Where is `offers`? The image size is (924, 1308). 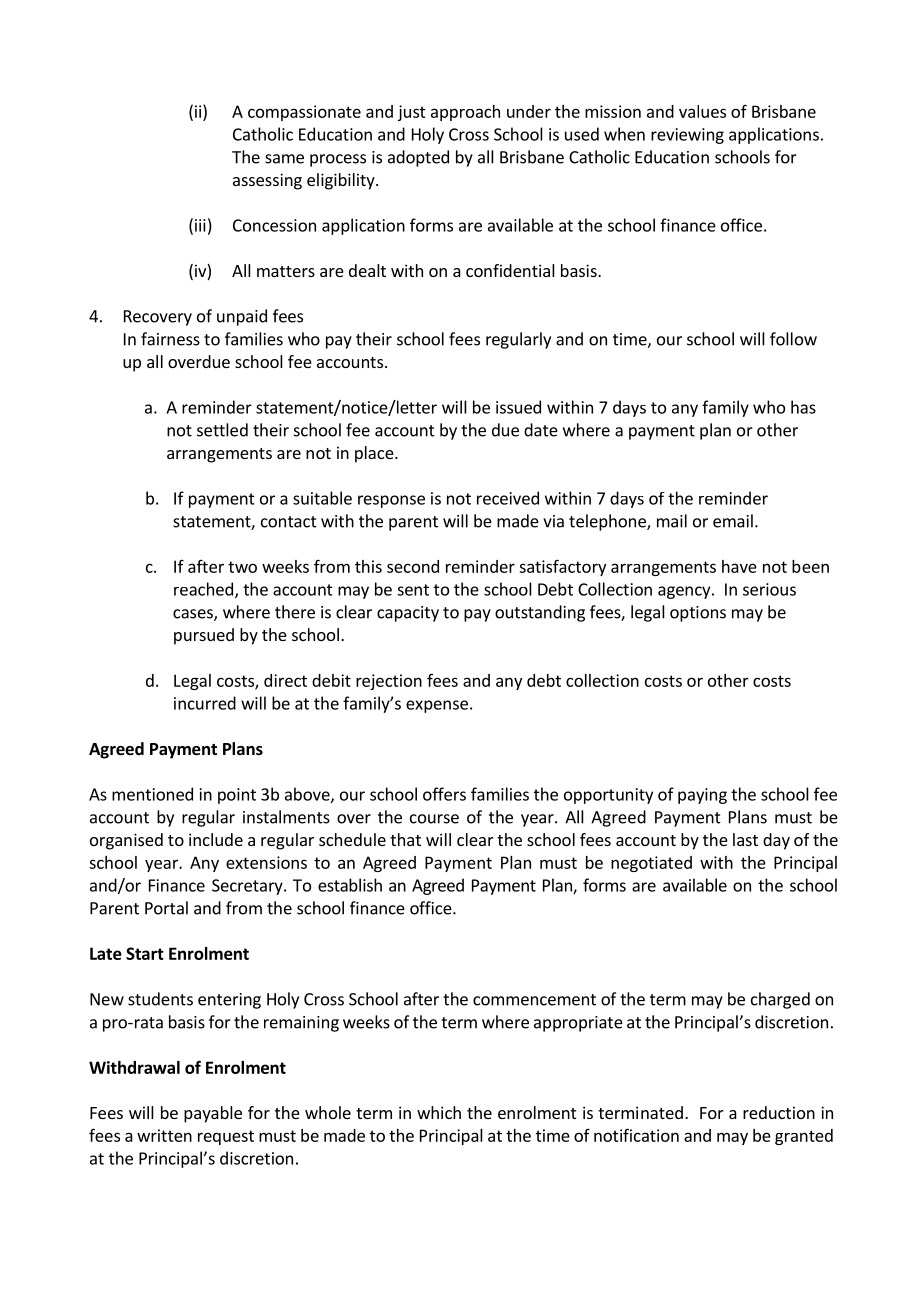 offers is located at coordinates (444, 794).
